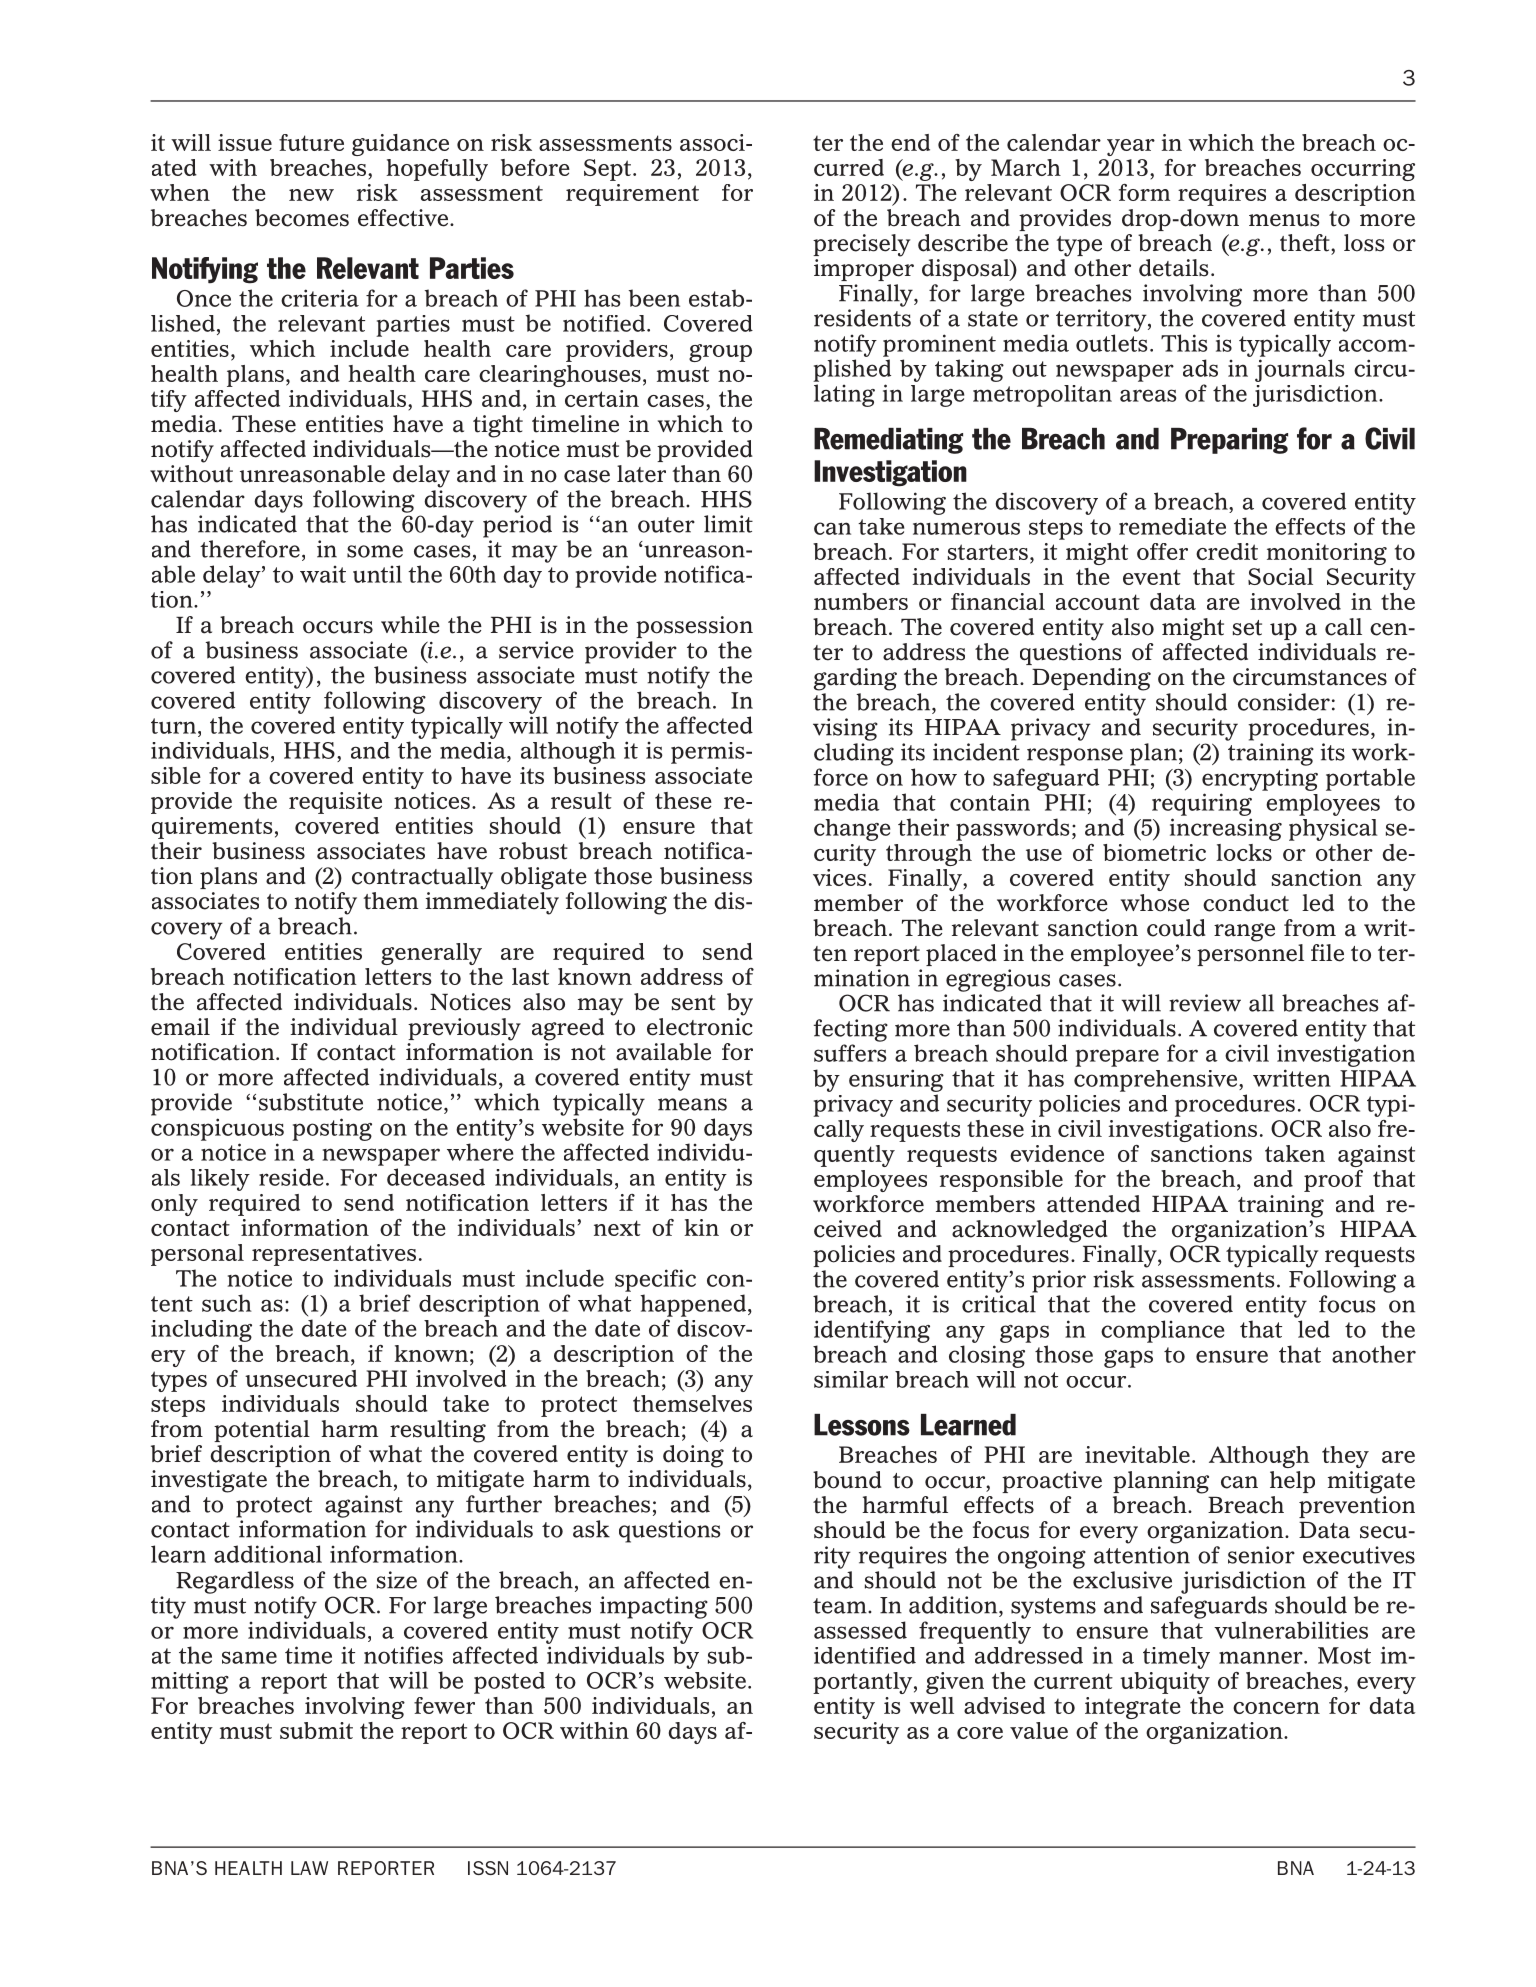 Image resolution: width=1536 pixels, height=1987 pixels. Describe the element at coordinates (932, 1705) in the document. I see `well` at that location.
